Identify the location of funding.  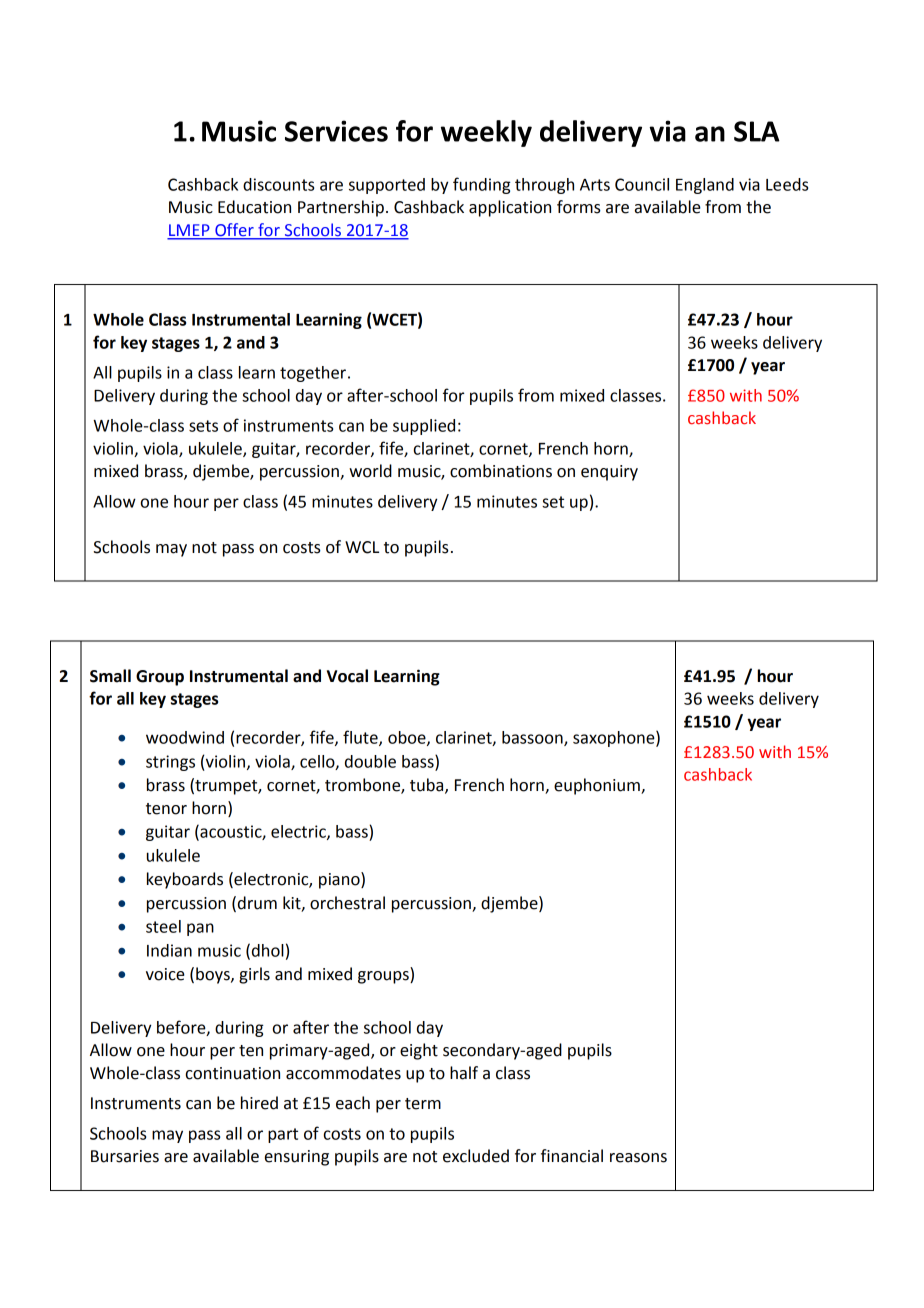
(482, 185).
